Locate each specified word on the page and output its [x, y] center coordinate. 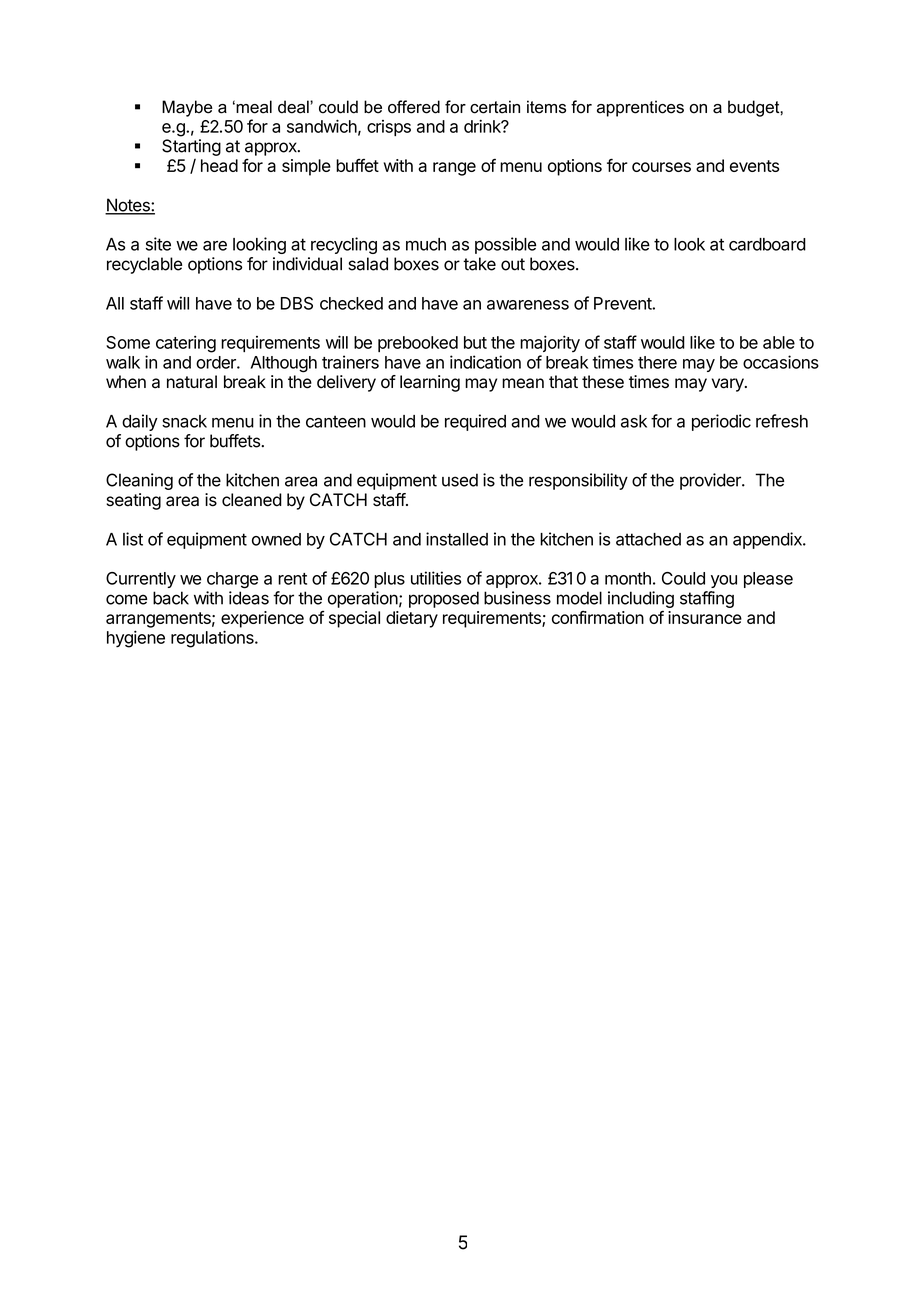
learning [430, 383]
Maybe [187, 108]
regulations [213, 639]
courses [661, 167]
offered [414, 107]
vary [729, 385]
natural [192, 382]
